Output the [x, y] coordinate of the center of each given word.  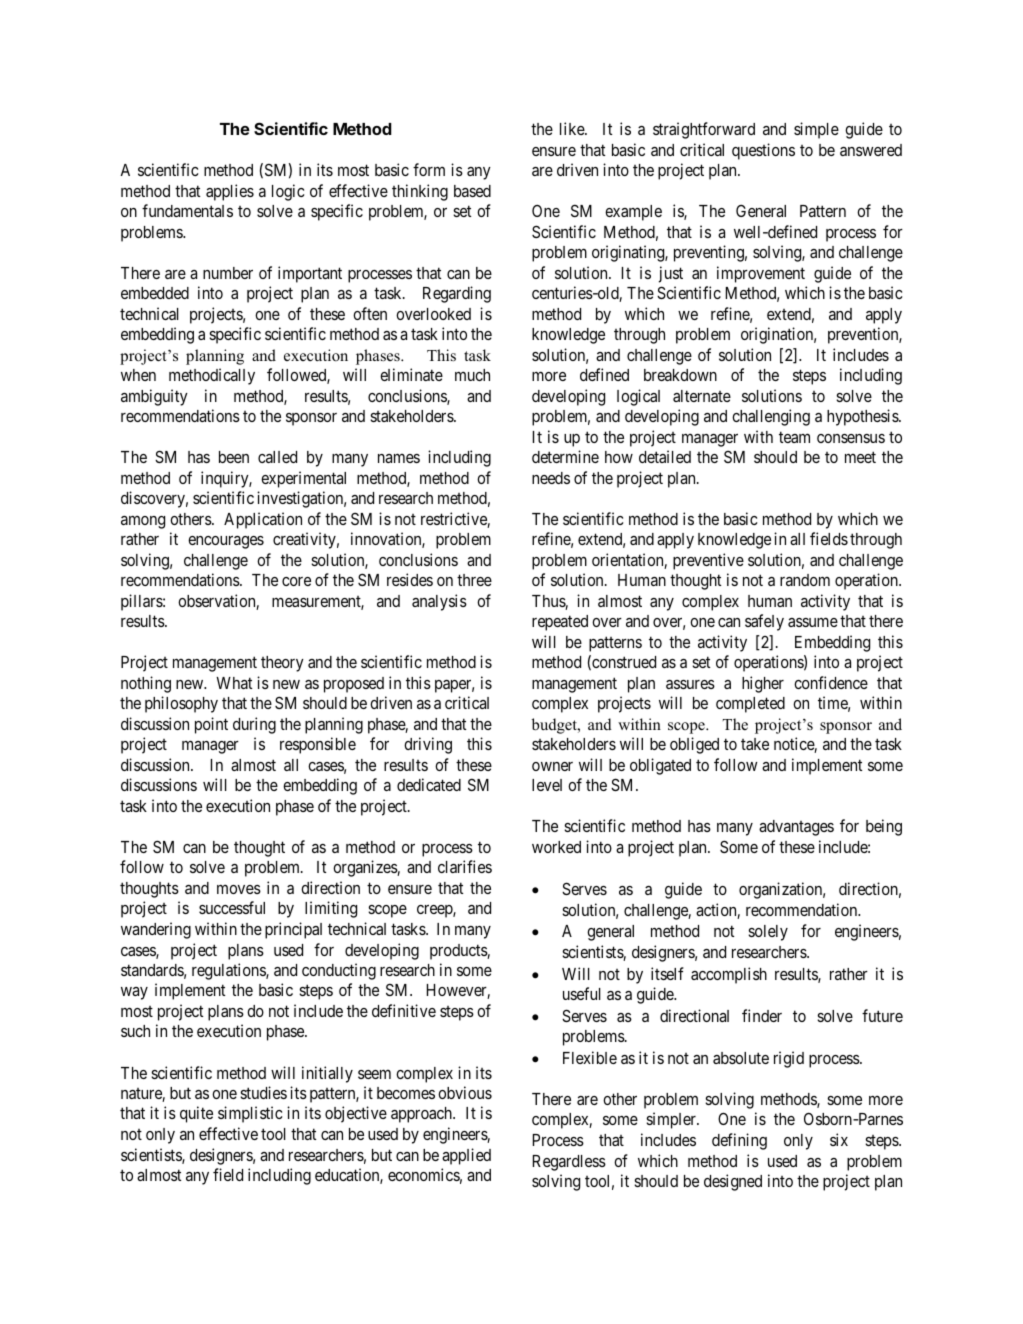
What [234, 683]
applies [230, 192]
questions [763, 151]
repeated [560, 623]
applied [466, 1156]
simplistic [250, 1114]
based [472, 191]
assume [813, 622]
